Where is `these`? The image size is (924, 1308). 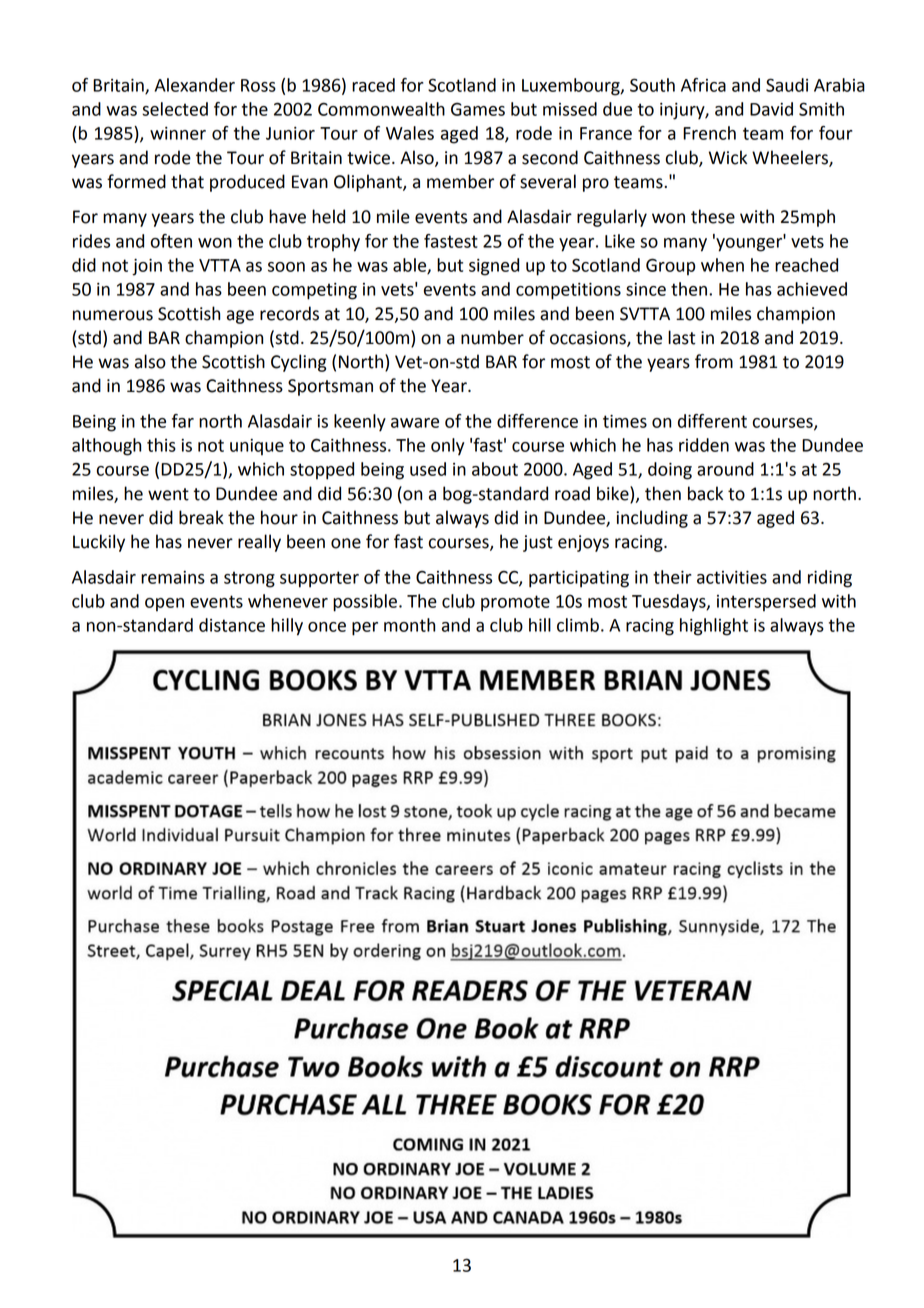 these is located at coordinates (713, 216).
